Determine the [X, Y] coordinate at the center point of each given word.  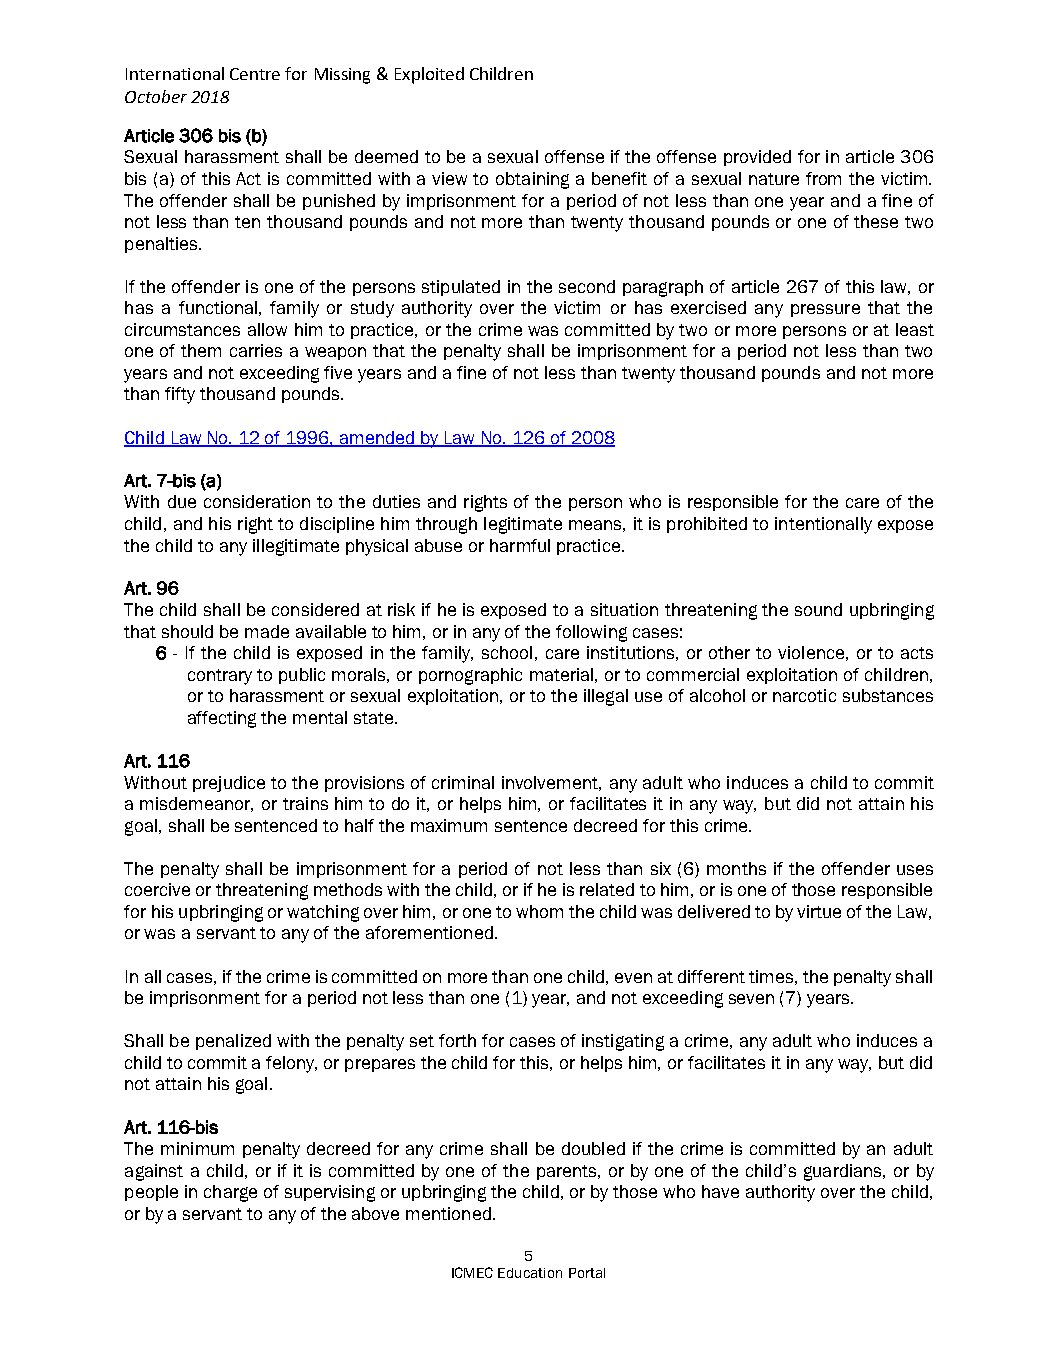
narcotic [804, 695]
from [823, 178]
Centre [255, 74]
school [507, 652]
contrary [220, 677]
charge [230, 1193]
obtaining [532, 180]
